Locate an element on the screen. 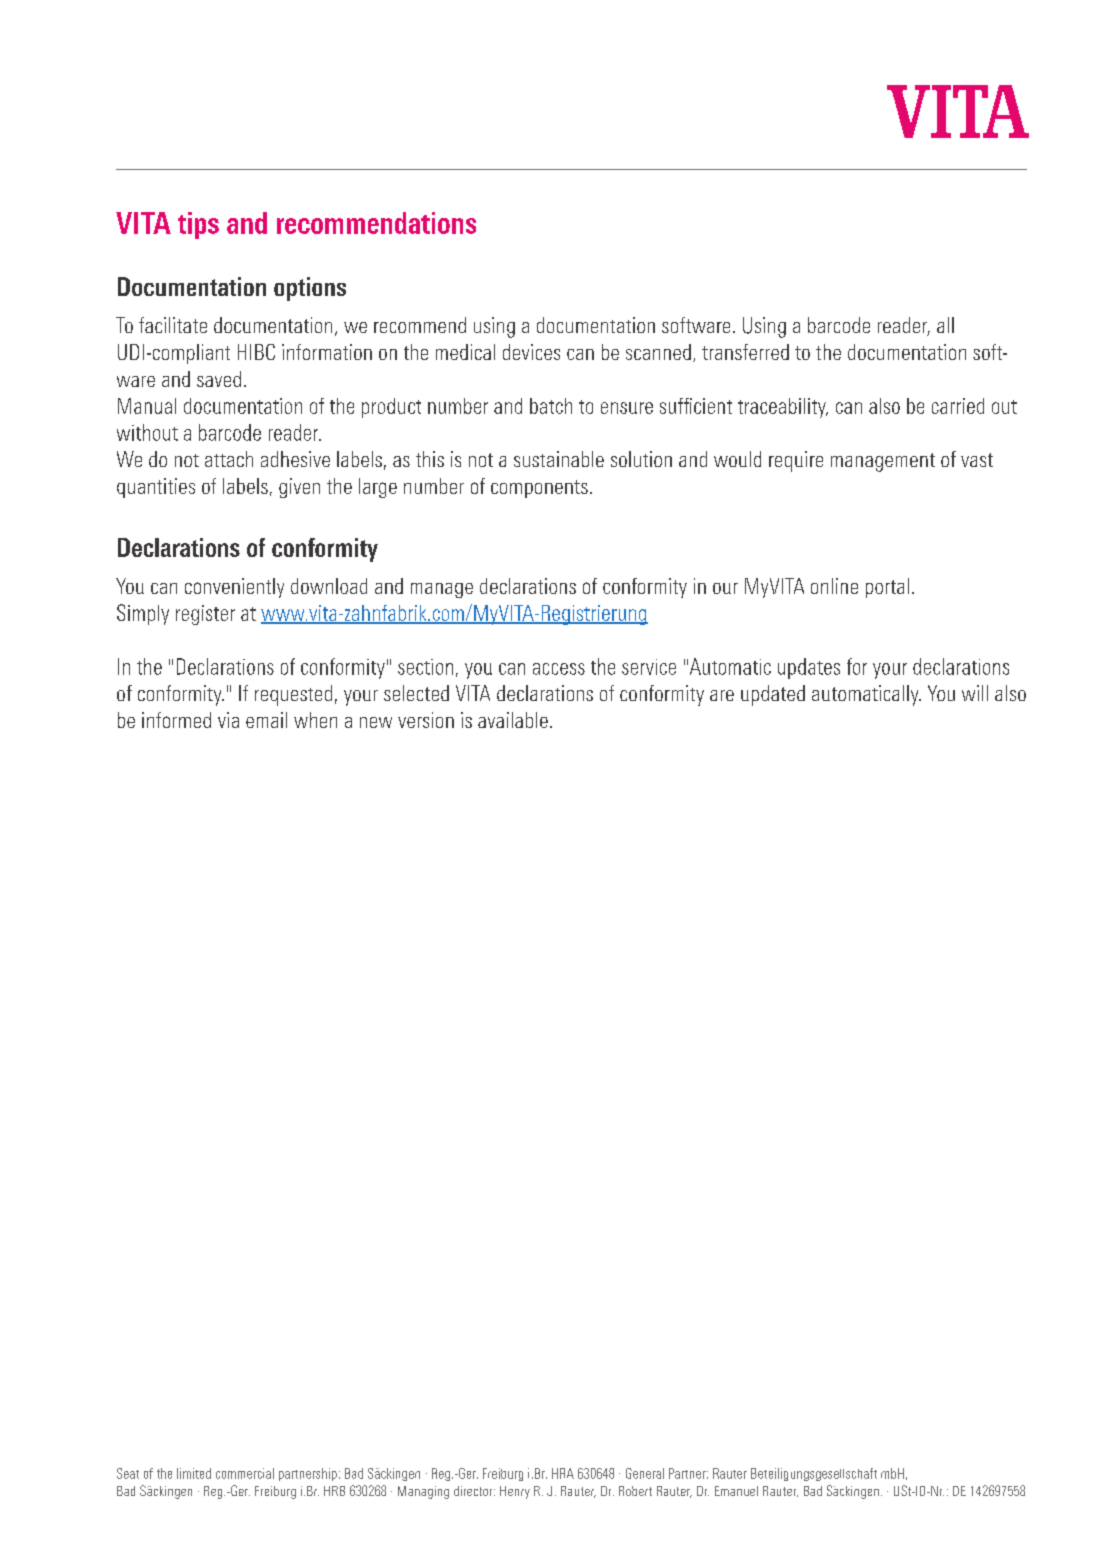  devices is located at coordinates (531, 352).
